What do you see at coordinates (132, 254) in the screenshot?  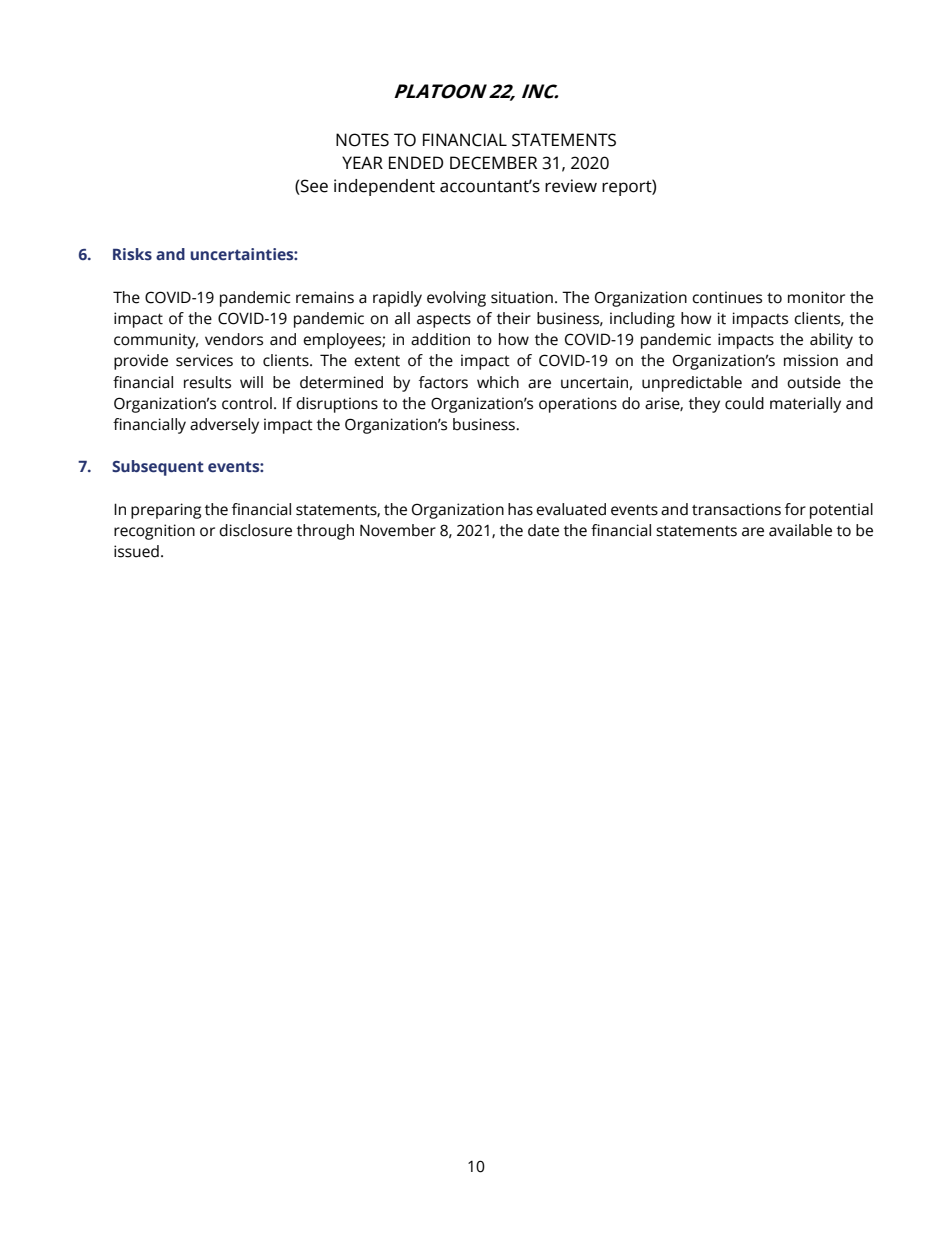 I see `Risks` at bounding box center [132, 254].
